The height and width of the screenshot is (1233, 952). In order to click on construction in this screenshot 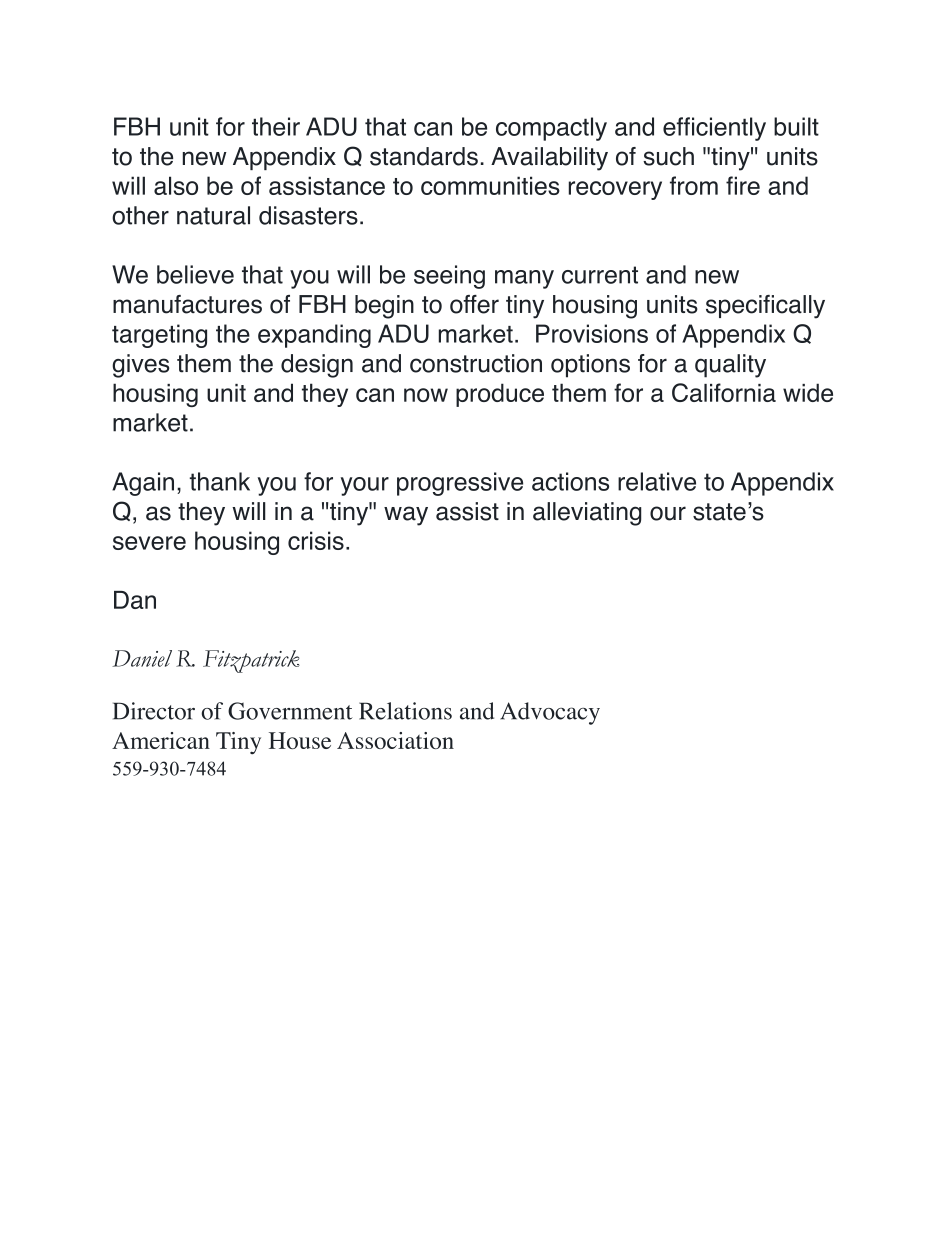, I will do `click(476, 363)`.
